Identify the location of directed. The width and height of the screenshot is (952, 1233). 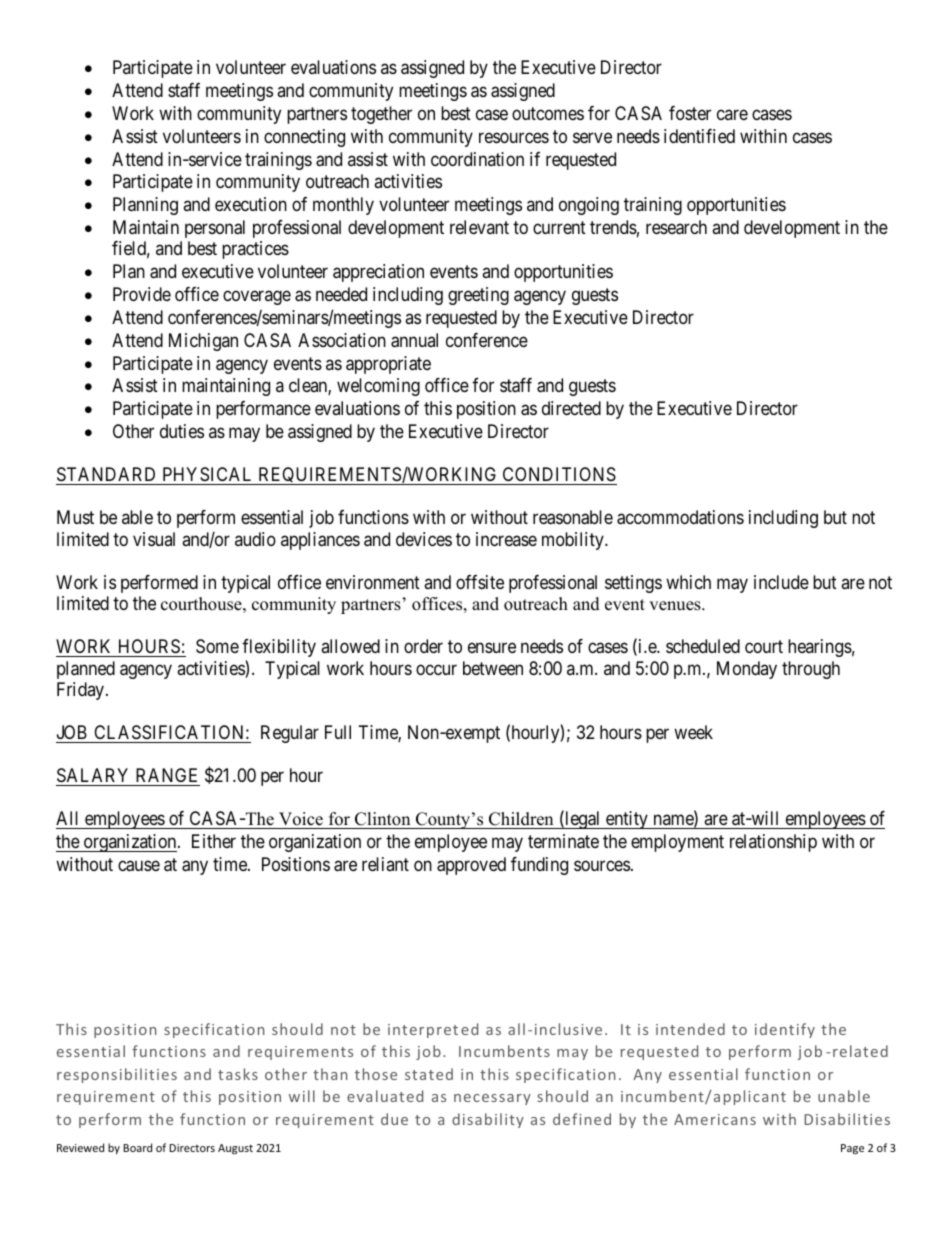
(571, 408).
